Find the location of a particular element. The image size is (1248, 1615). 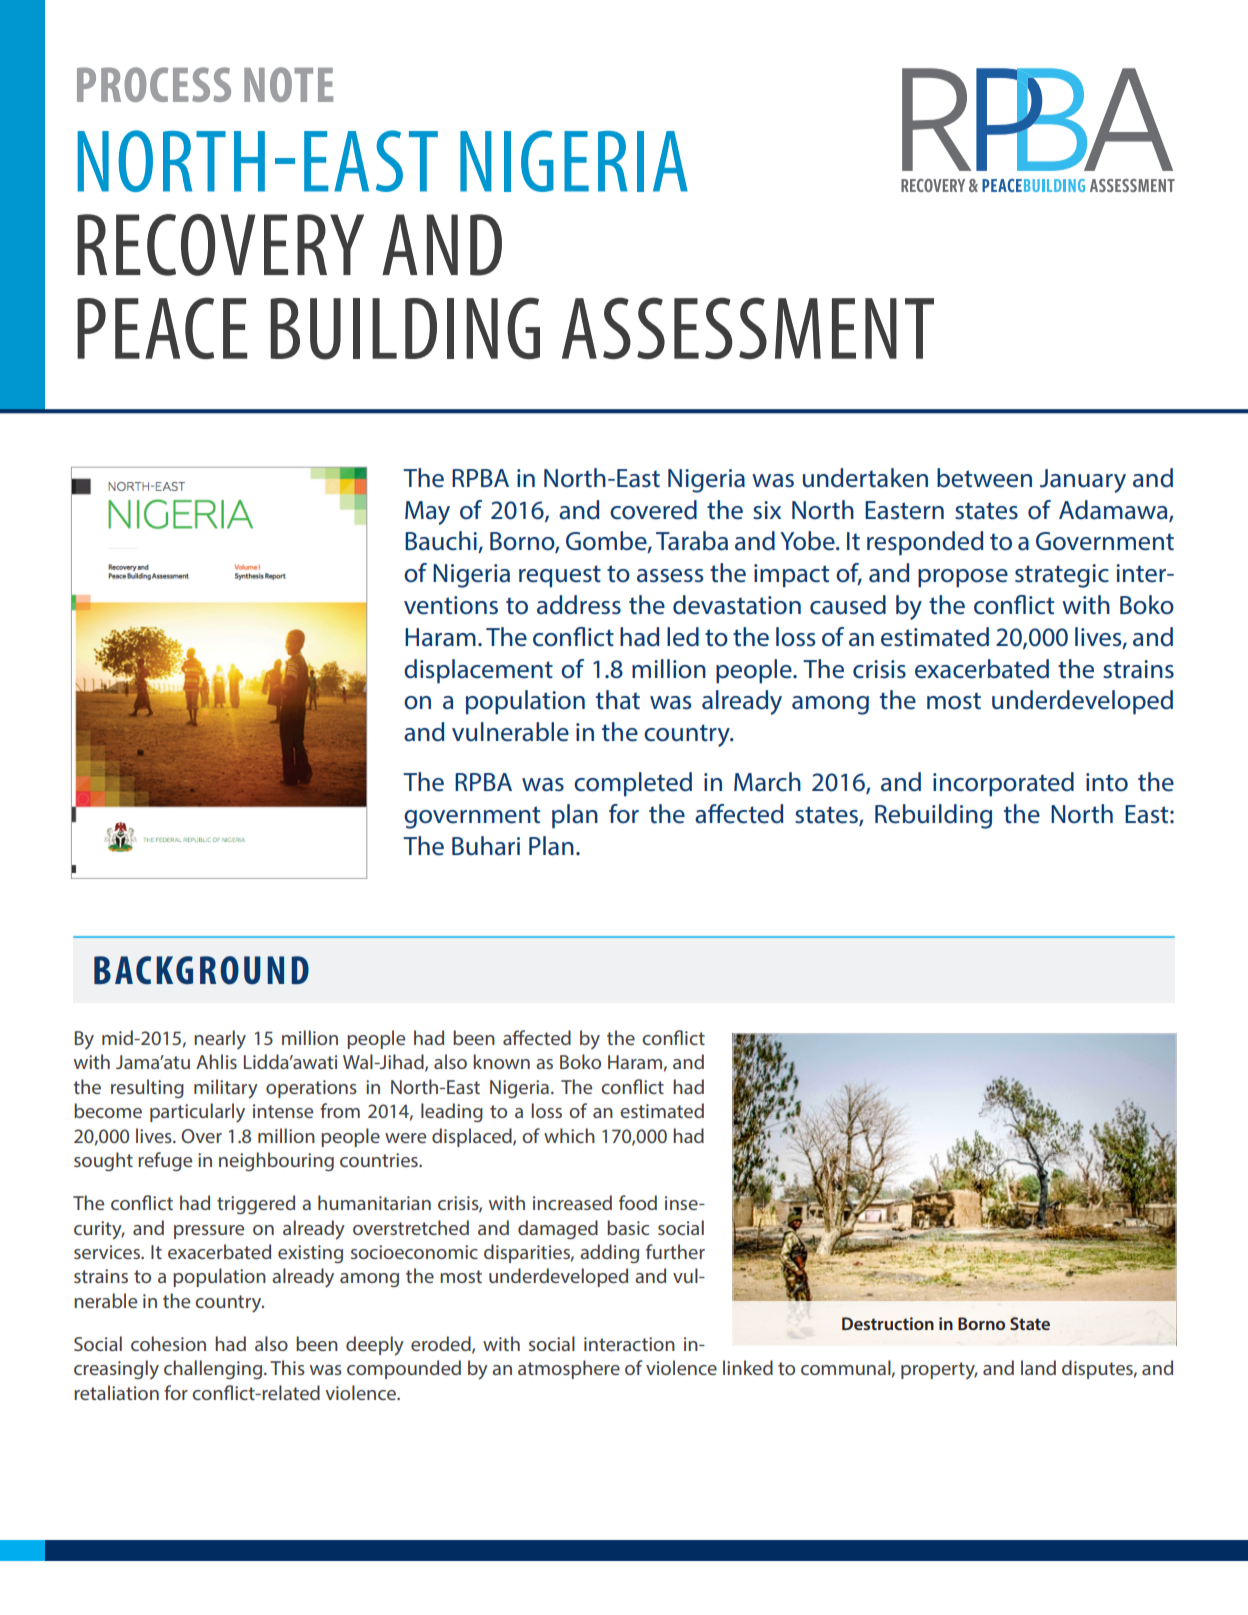

between is located at coordinates (984, 478).
